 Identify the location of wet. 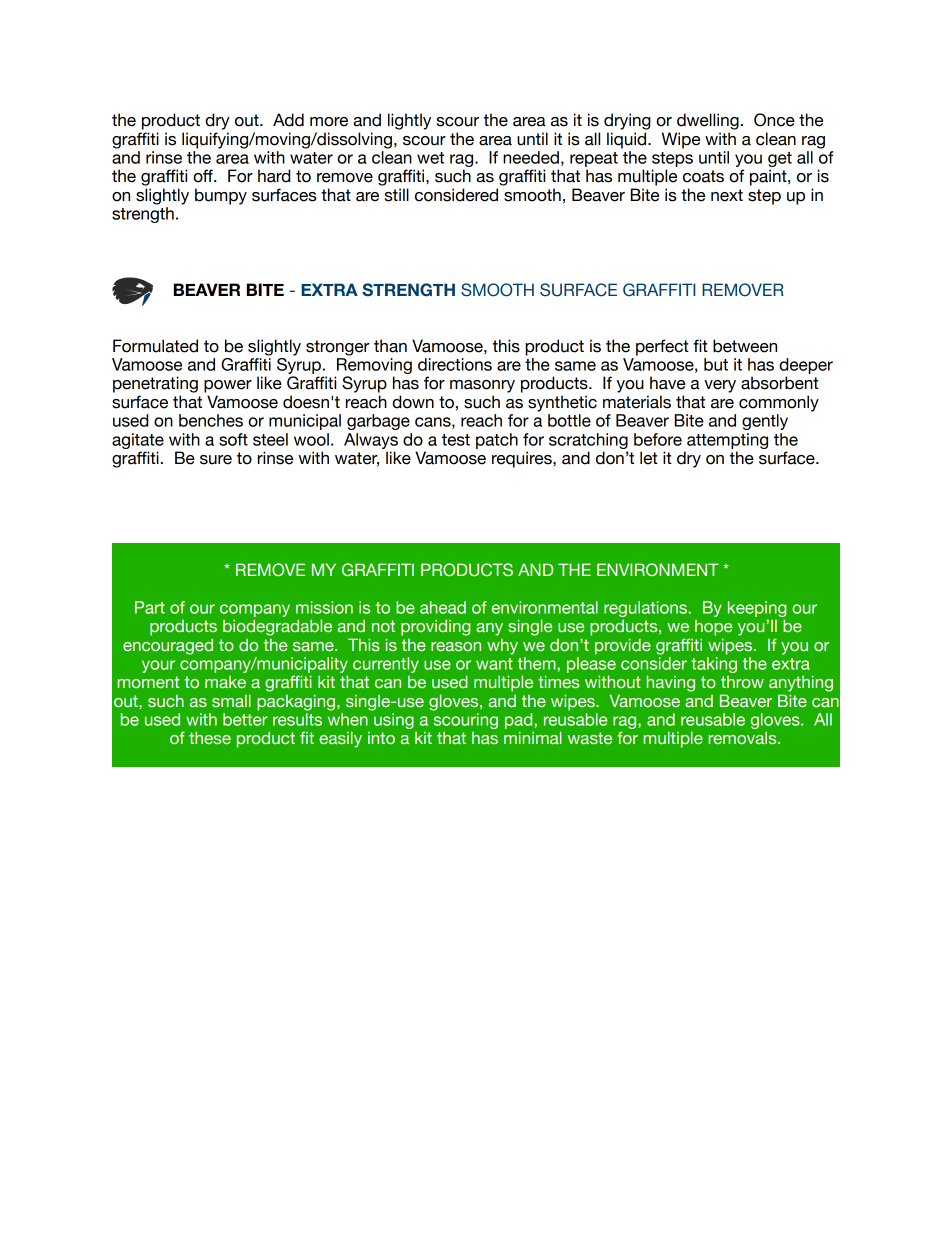
(430, 158).
